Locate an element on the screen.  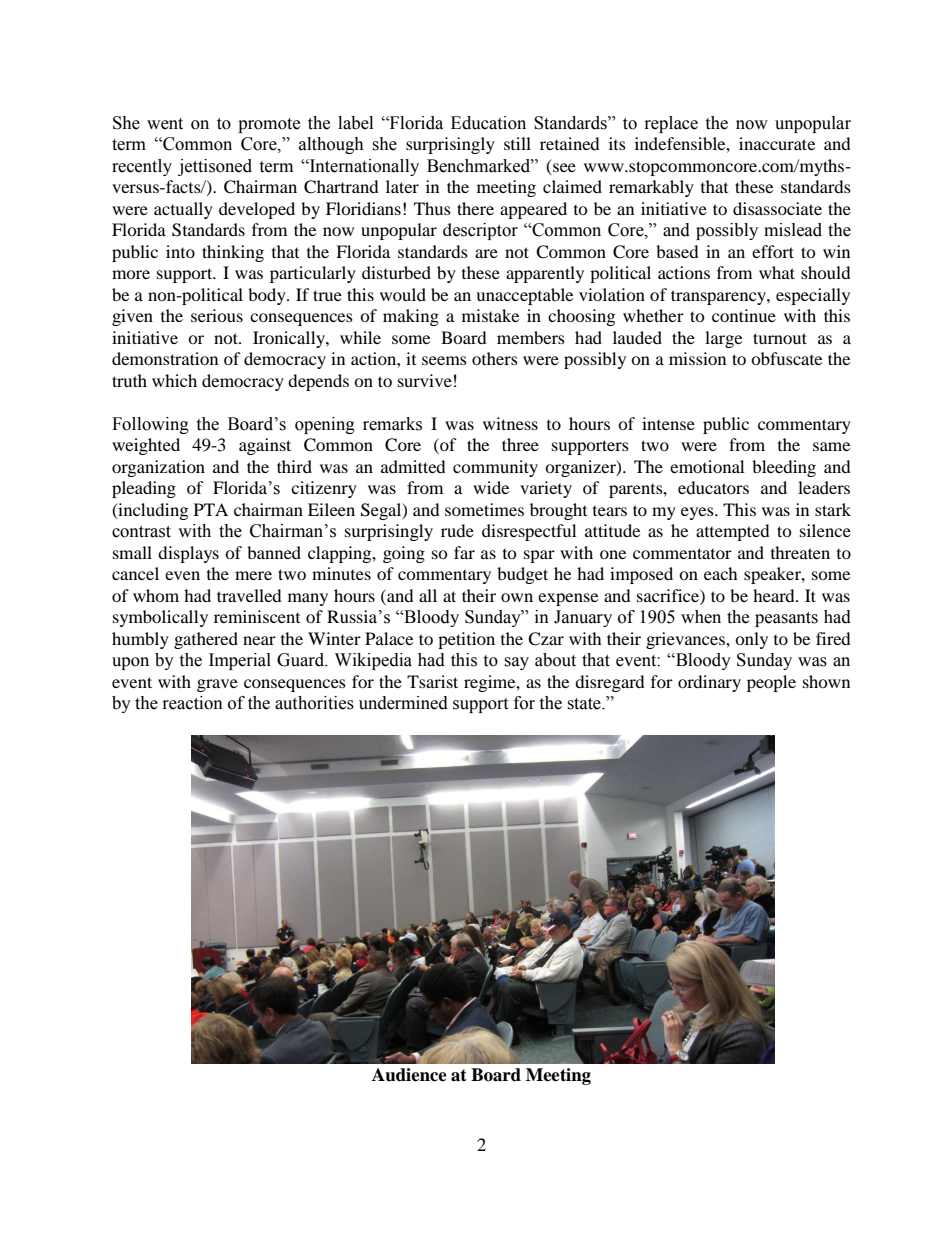
obfuscate is located at coordinates (786, 358).
